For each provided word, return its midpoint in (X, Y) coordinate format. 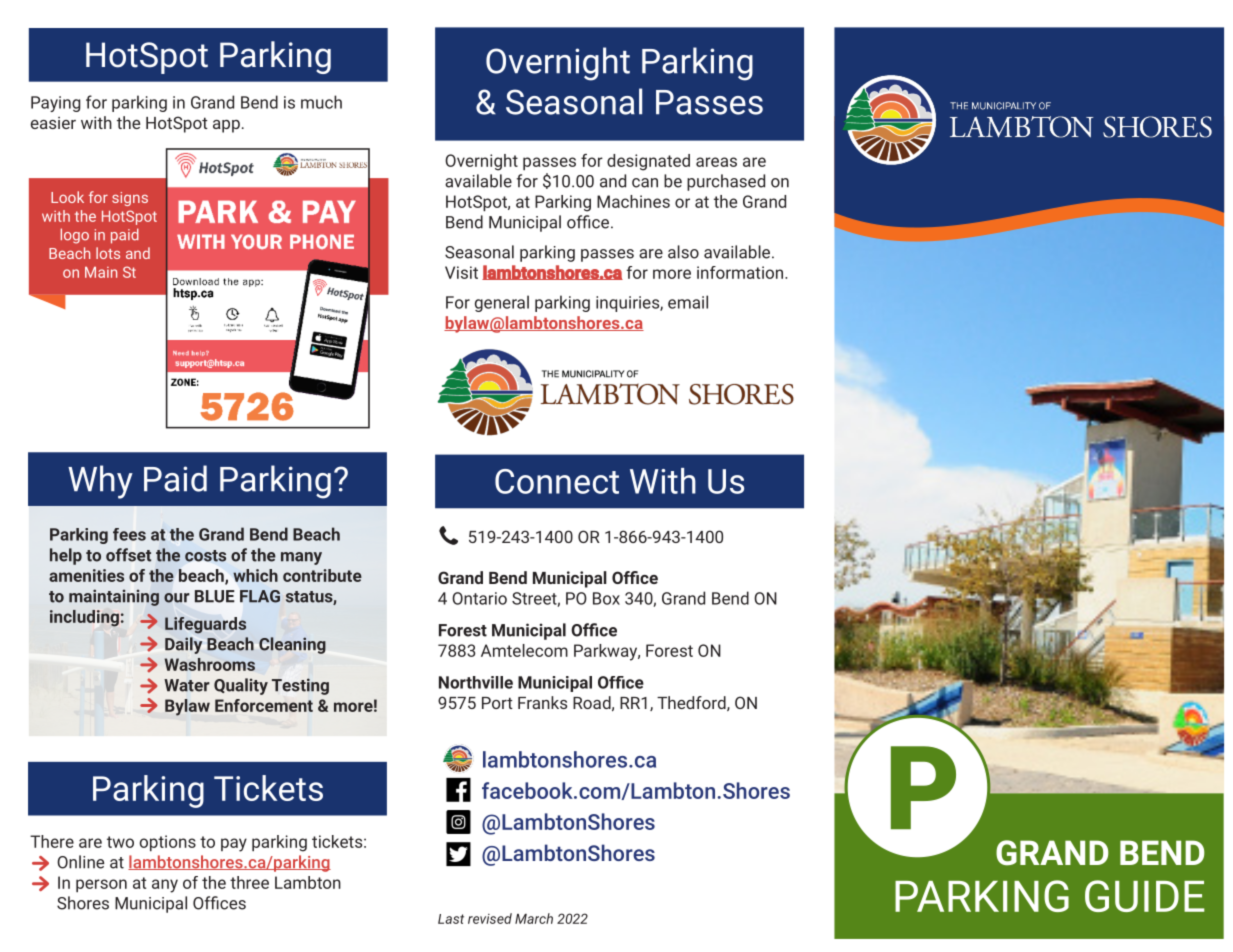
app (226, 126)
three (249, 882)
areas (716, 162)
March (534, 918)
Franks (542, 702)
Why (100, 482)
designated (648, 162)
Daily (183, 645)
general (502, 303)
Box (606, 598)
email (688, 302)
